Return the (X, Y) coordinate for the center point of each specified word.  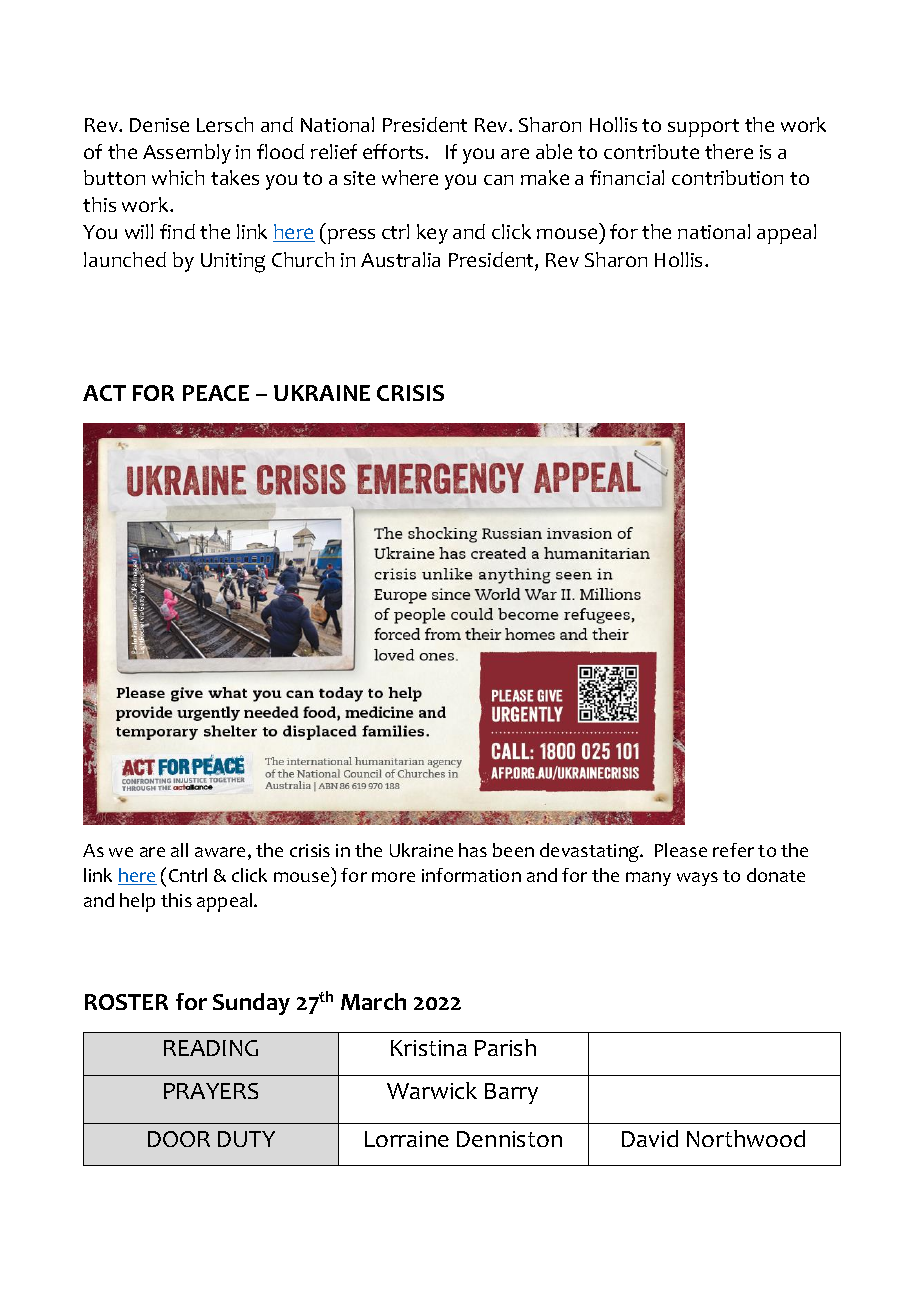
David (650, 1138)
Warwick (432, 1090)
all (179, 850)
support (703, 128)
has (473, 850)
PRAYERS (211, 1091)
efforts (394, 151)
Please (681, 850)
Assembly (187, 154)
